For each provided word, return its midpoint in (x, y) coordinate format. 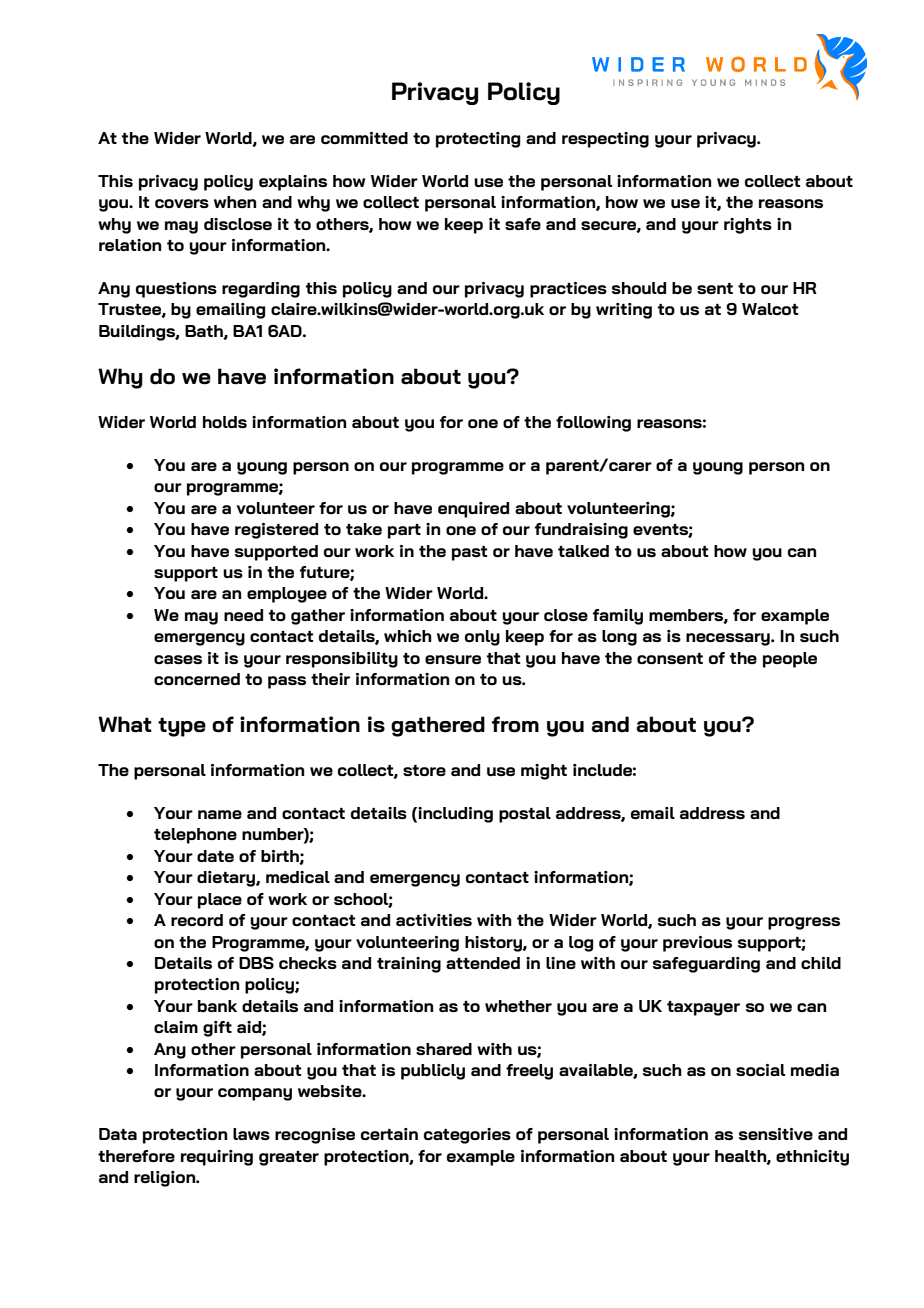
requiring (217, 1158)
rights (748, 226)
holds (225, 422)
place (220, 901)
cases (178, 659)
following (593, 424)
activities (434, 920)
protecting (478, 140)
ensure (453, 659)
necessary (729, 639)
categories (467, 1136)
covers (182, 203)
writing (624, 311)
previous (697, 944)
